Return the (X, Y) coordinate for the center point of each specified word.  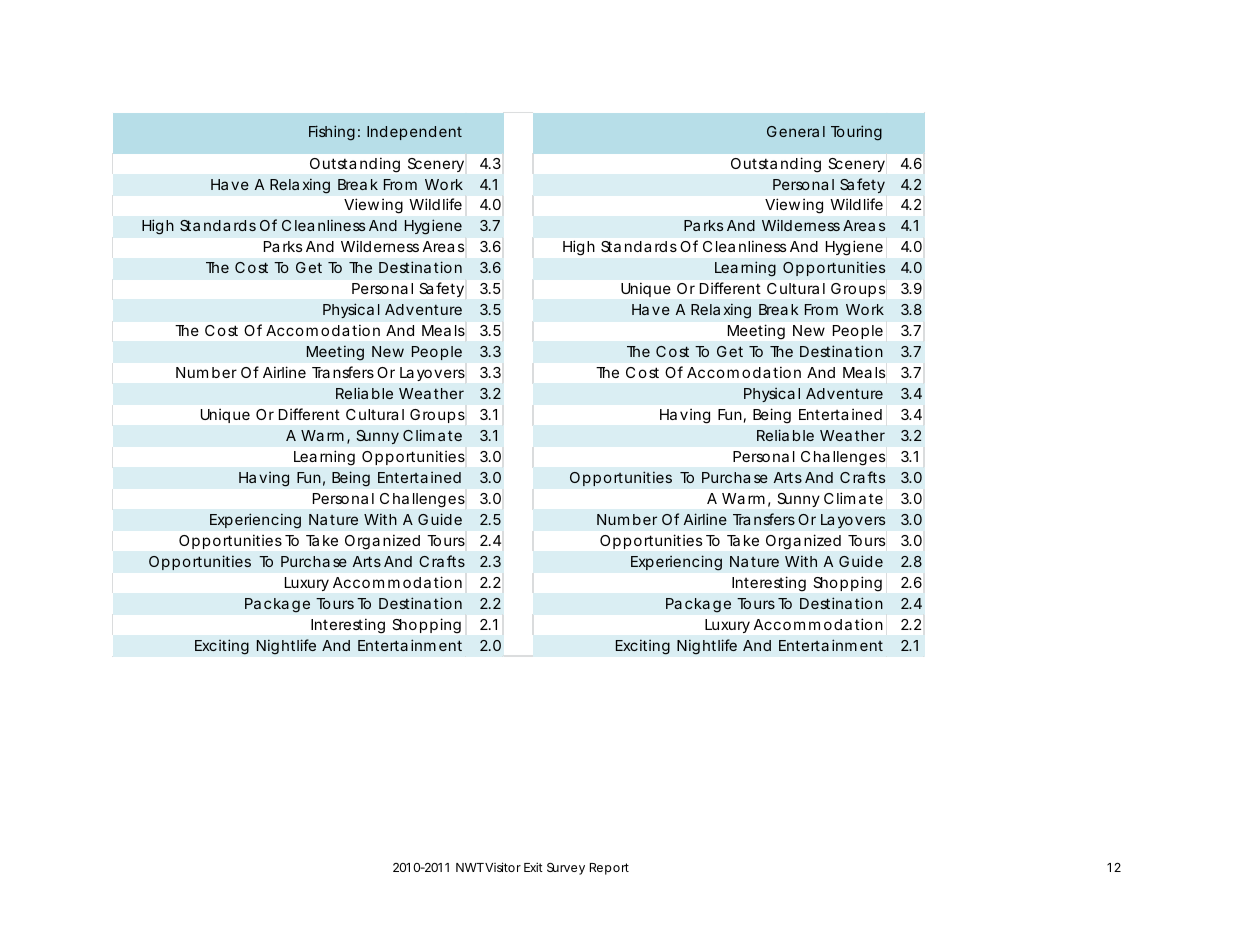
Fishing (332, 133)
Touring (856, 133)
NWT (470, 867)
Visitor (503, 867)
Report (609, 869)
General (796, 131)
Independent (414, 133)
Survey (566, 869)
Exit (533, 867)
